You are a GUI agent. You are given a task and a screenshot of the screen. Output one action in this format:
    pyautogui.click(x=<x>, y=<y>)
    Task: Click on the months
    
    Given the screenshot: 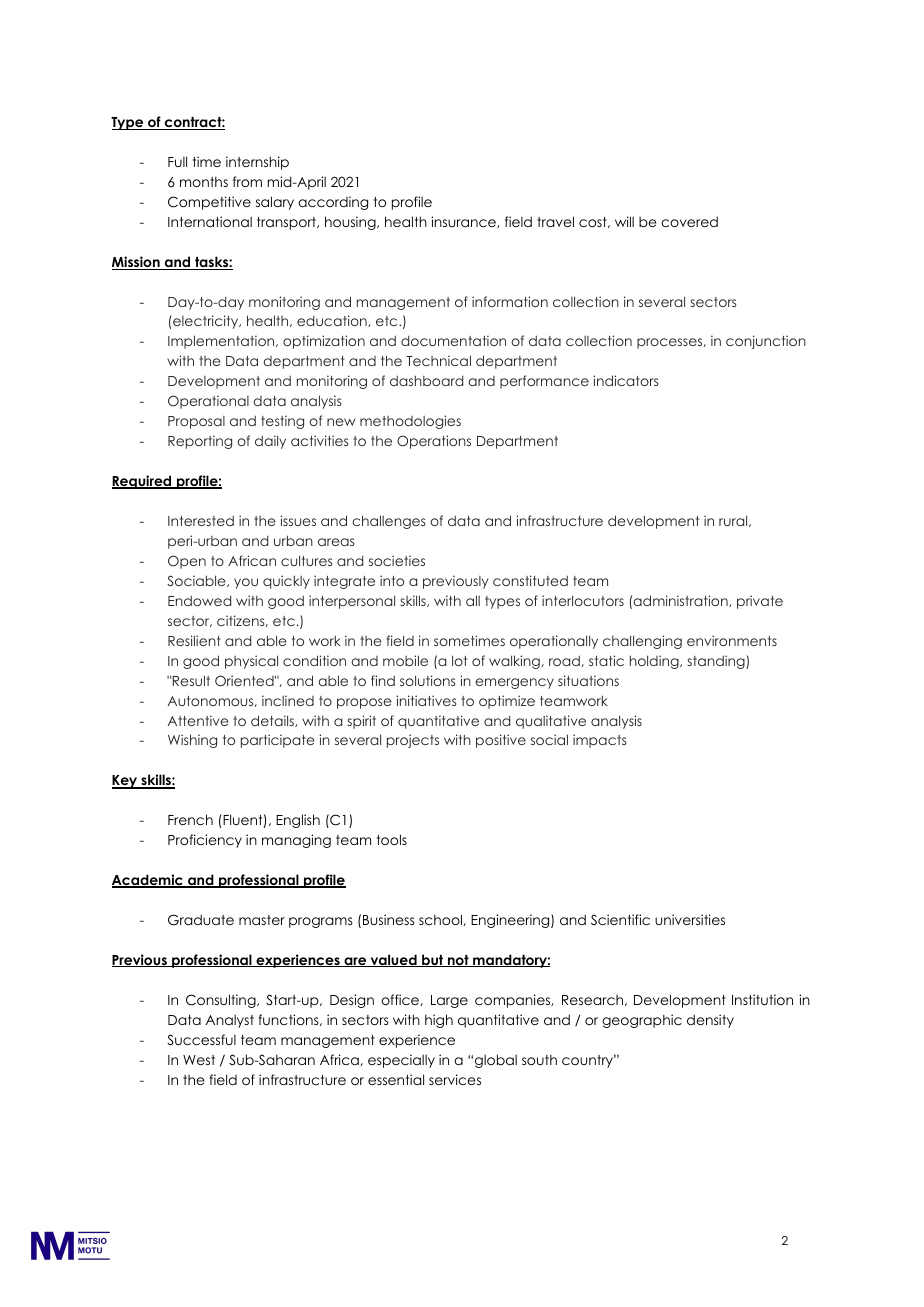 What is the action you would take?
    pyautogui.click(x=204, y=181)
